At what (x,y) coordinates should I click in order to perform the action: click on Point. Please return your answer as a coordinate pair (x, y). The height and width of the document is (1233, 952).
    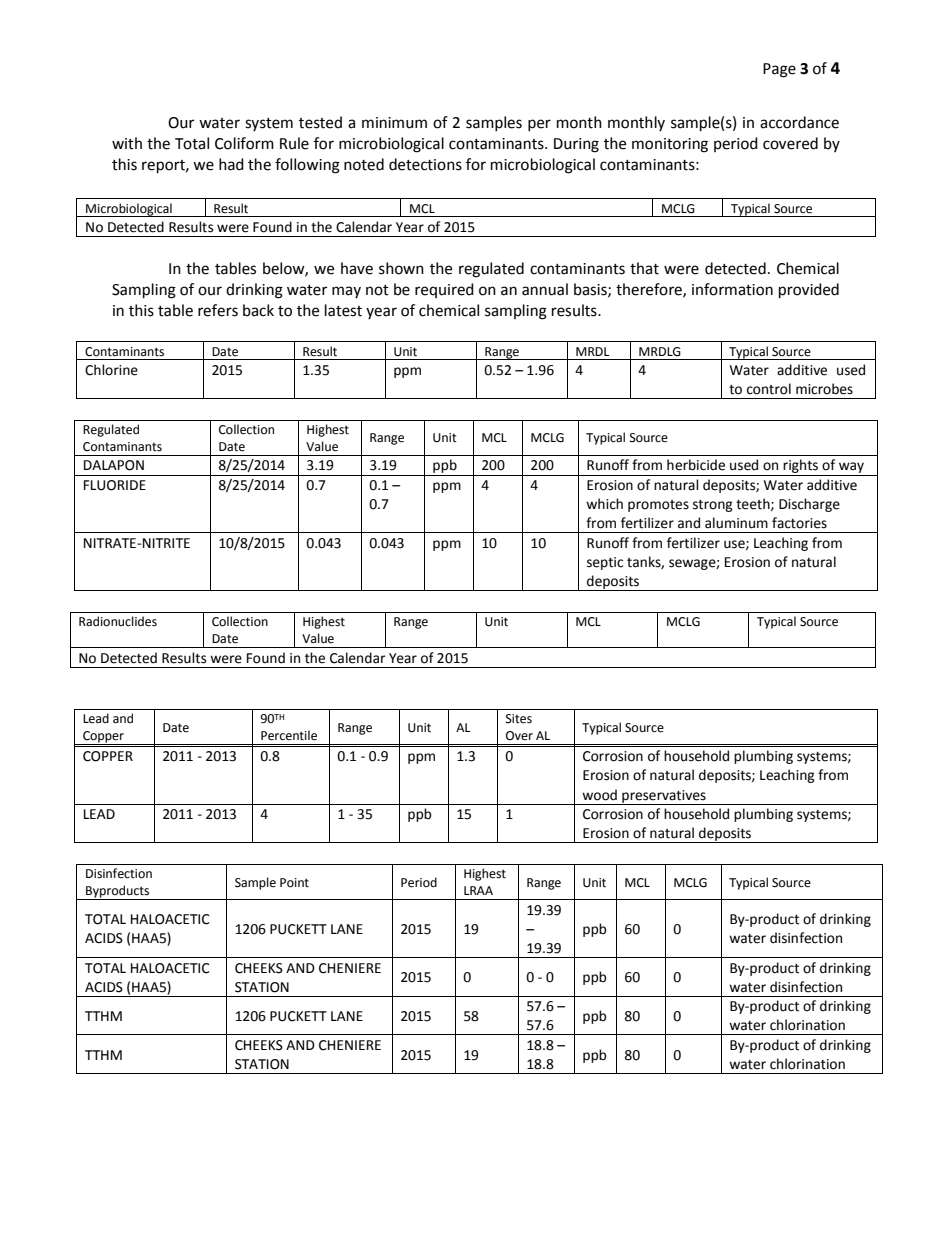
    Looking at the image, I should click on (294, 883).
